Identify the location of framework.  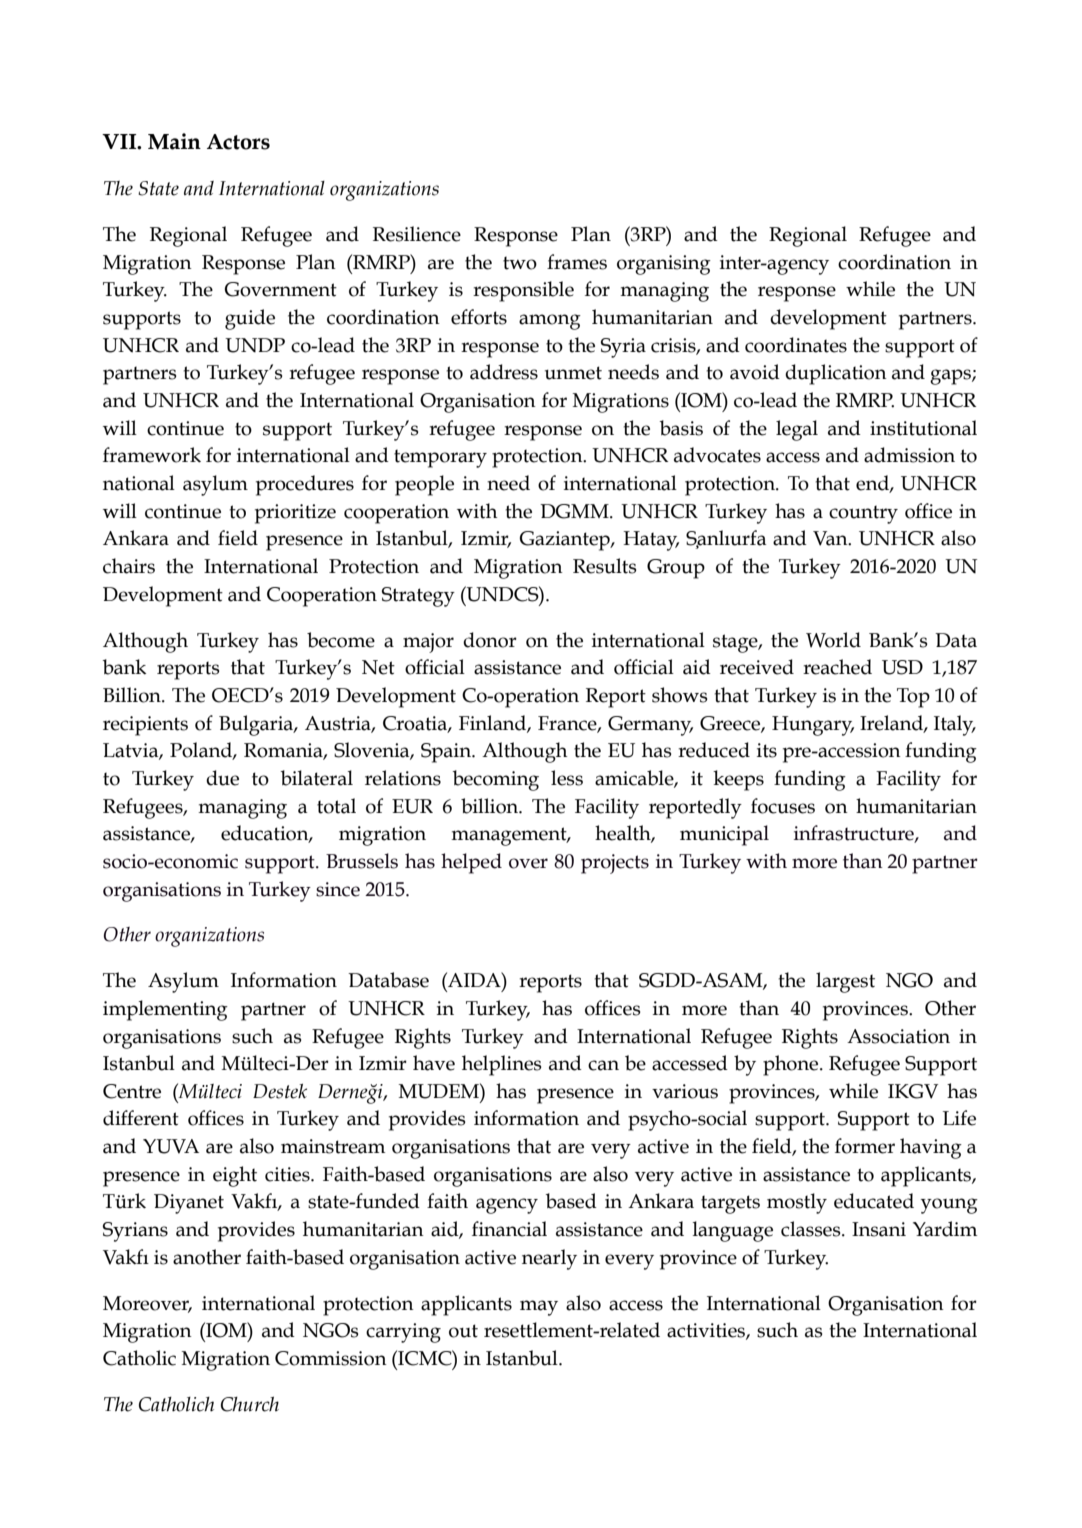
(152, 455).
